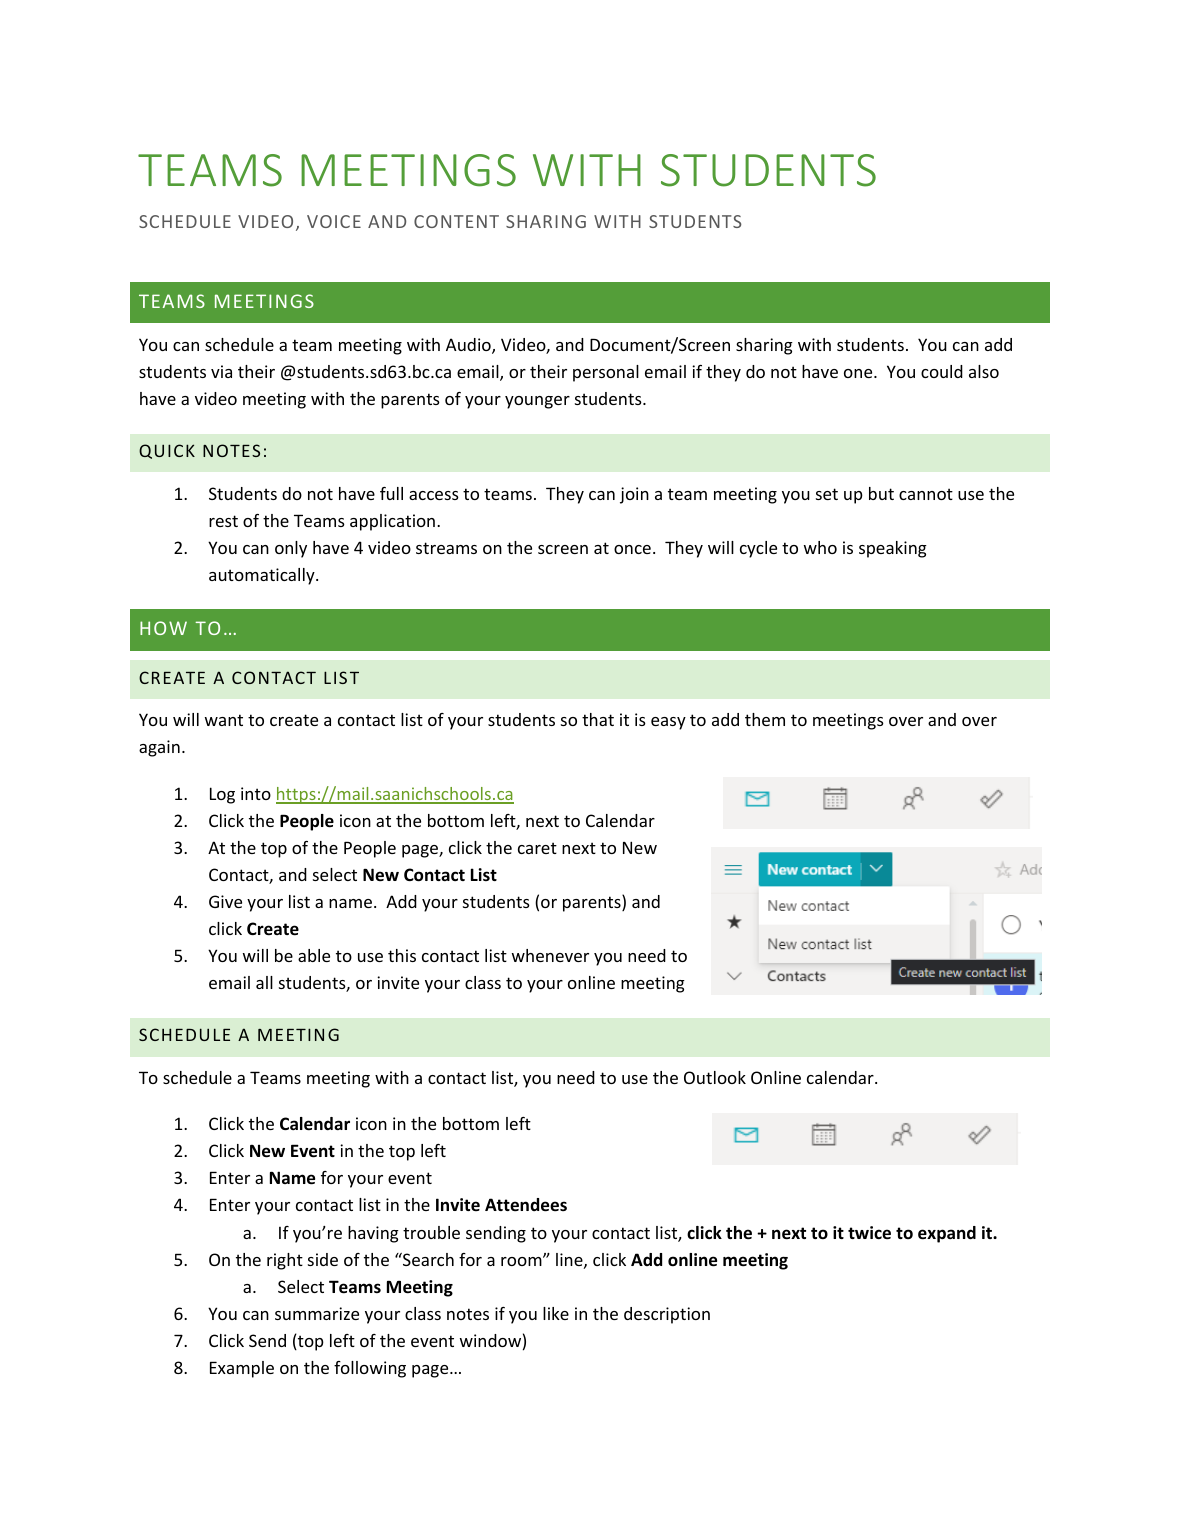  I want to click on Attendees, so click(526, 1205).
